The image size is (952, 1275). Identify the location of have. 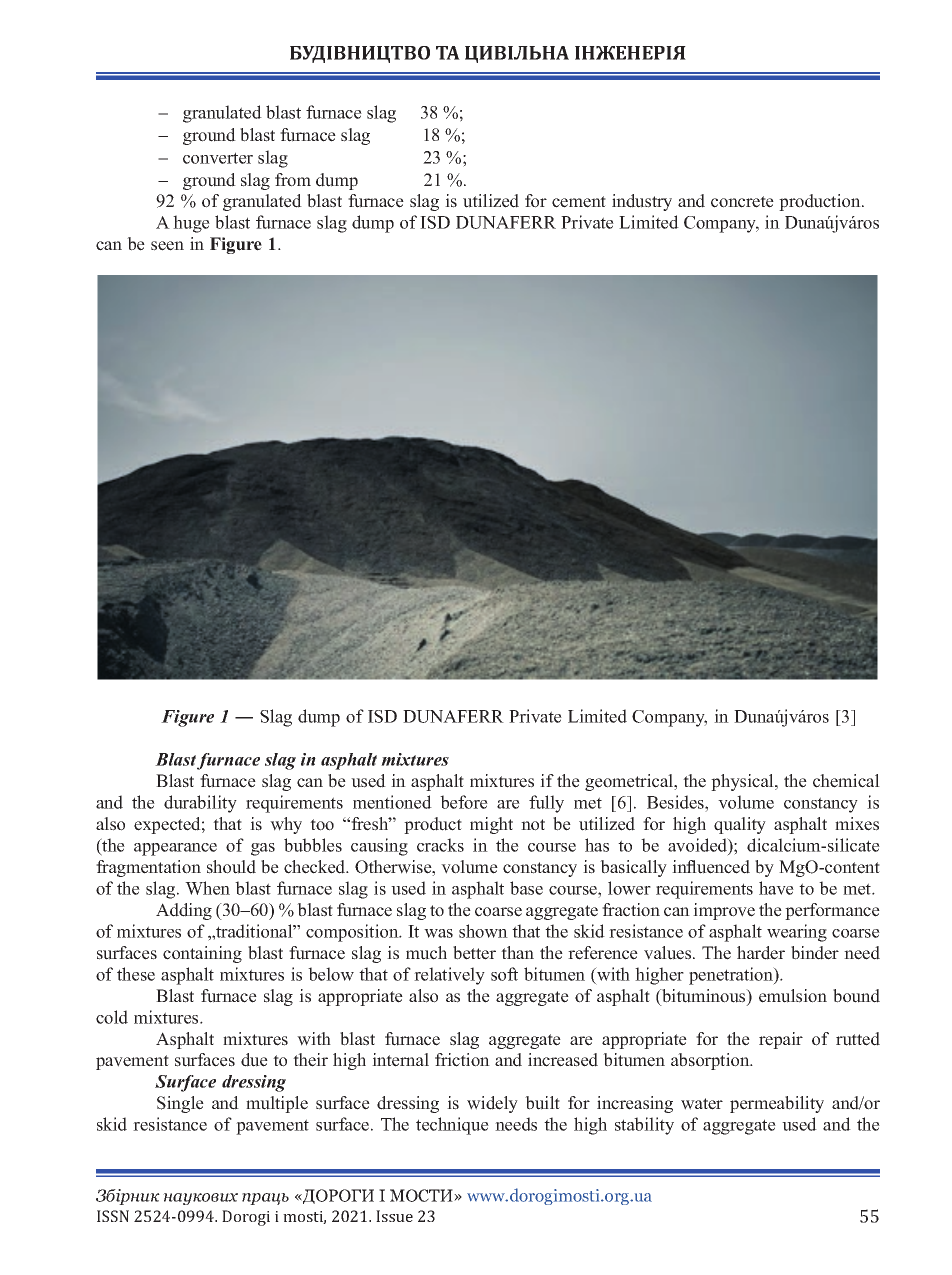
(776, 888).
